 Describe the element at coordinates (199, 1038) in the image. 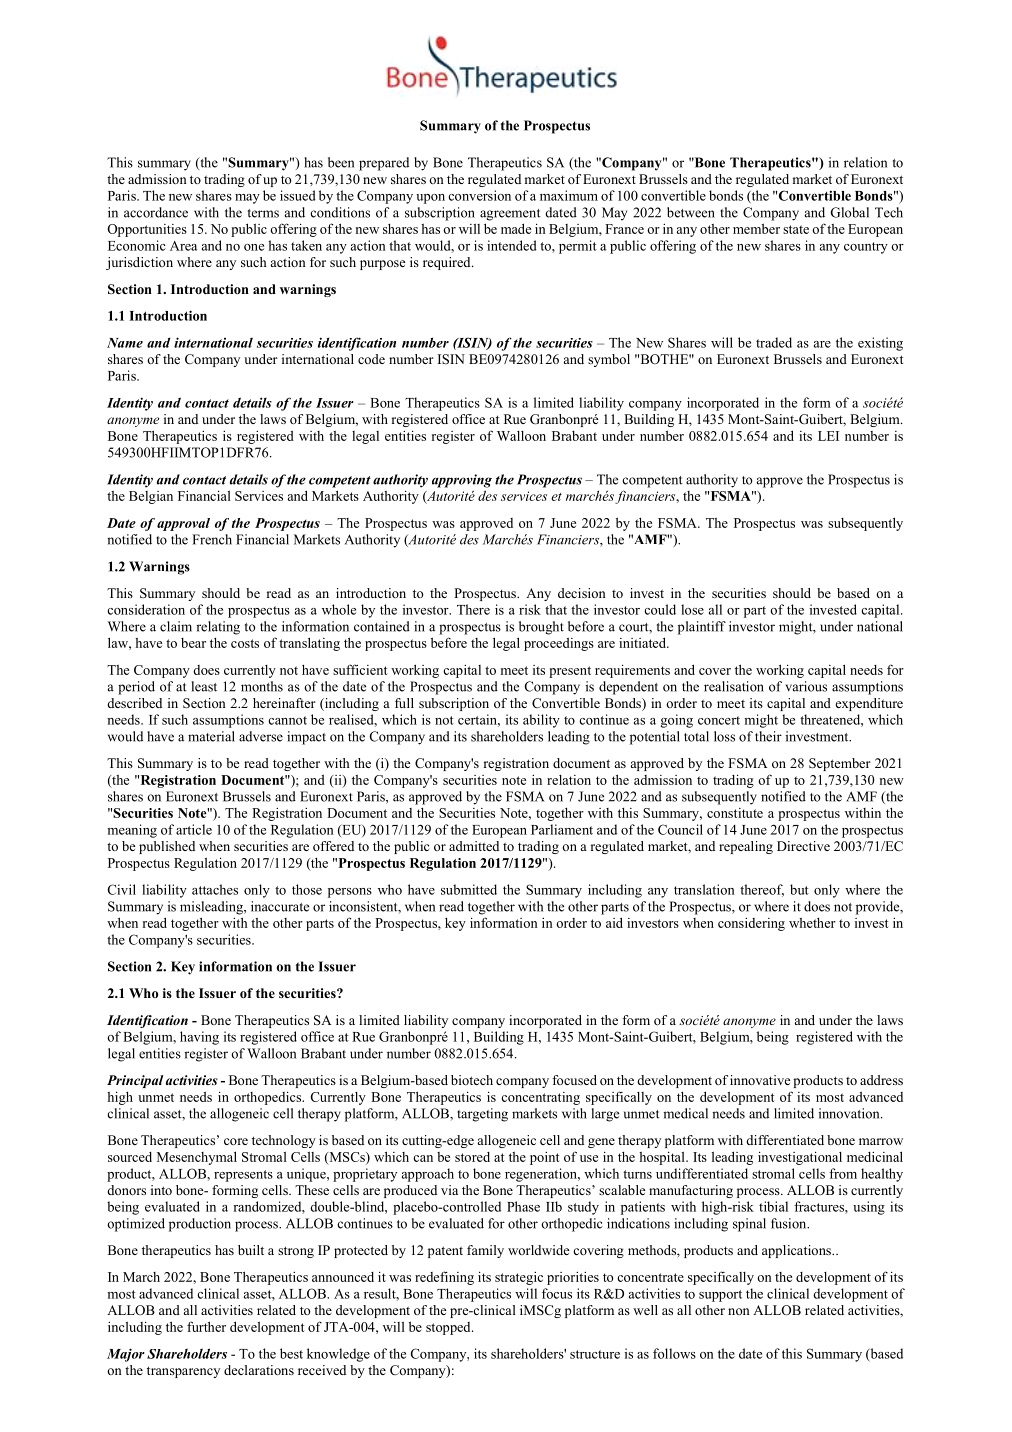

I see `having` at that location.
